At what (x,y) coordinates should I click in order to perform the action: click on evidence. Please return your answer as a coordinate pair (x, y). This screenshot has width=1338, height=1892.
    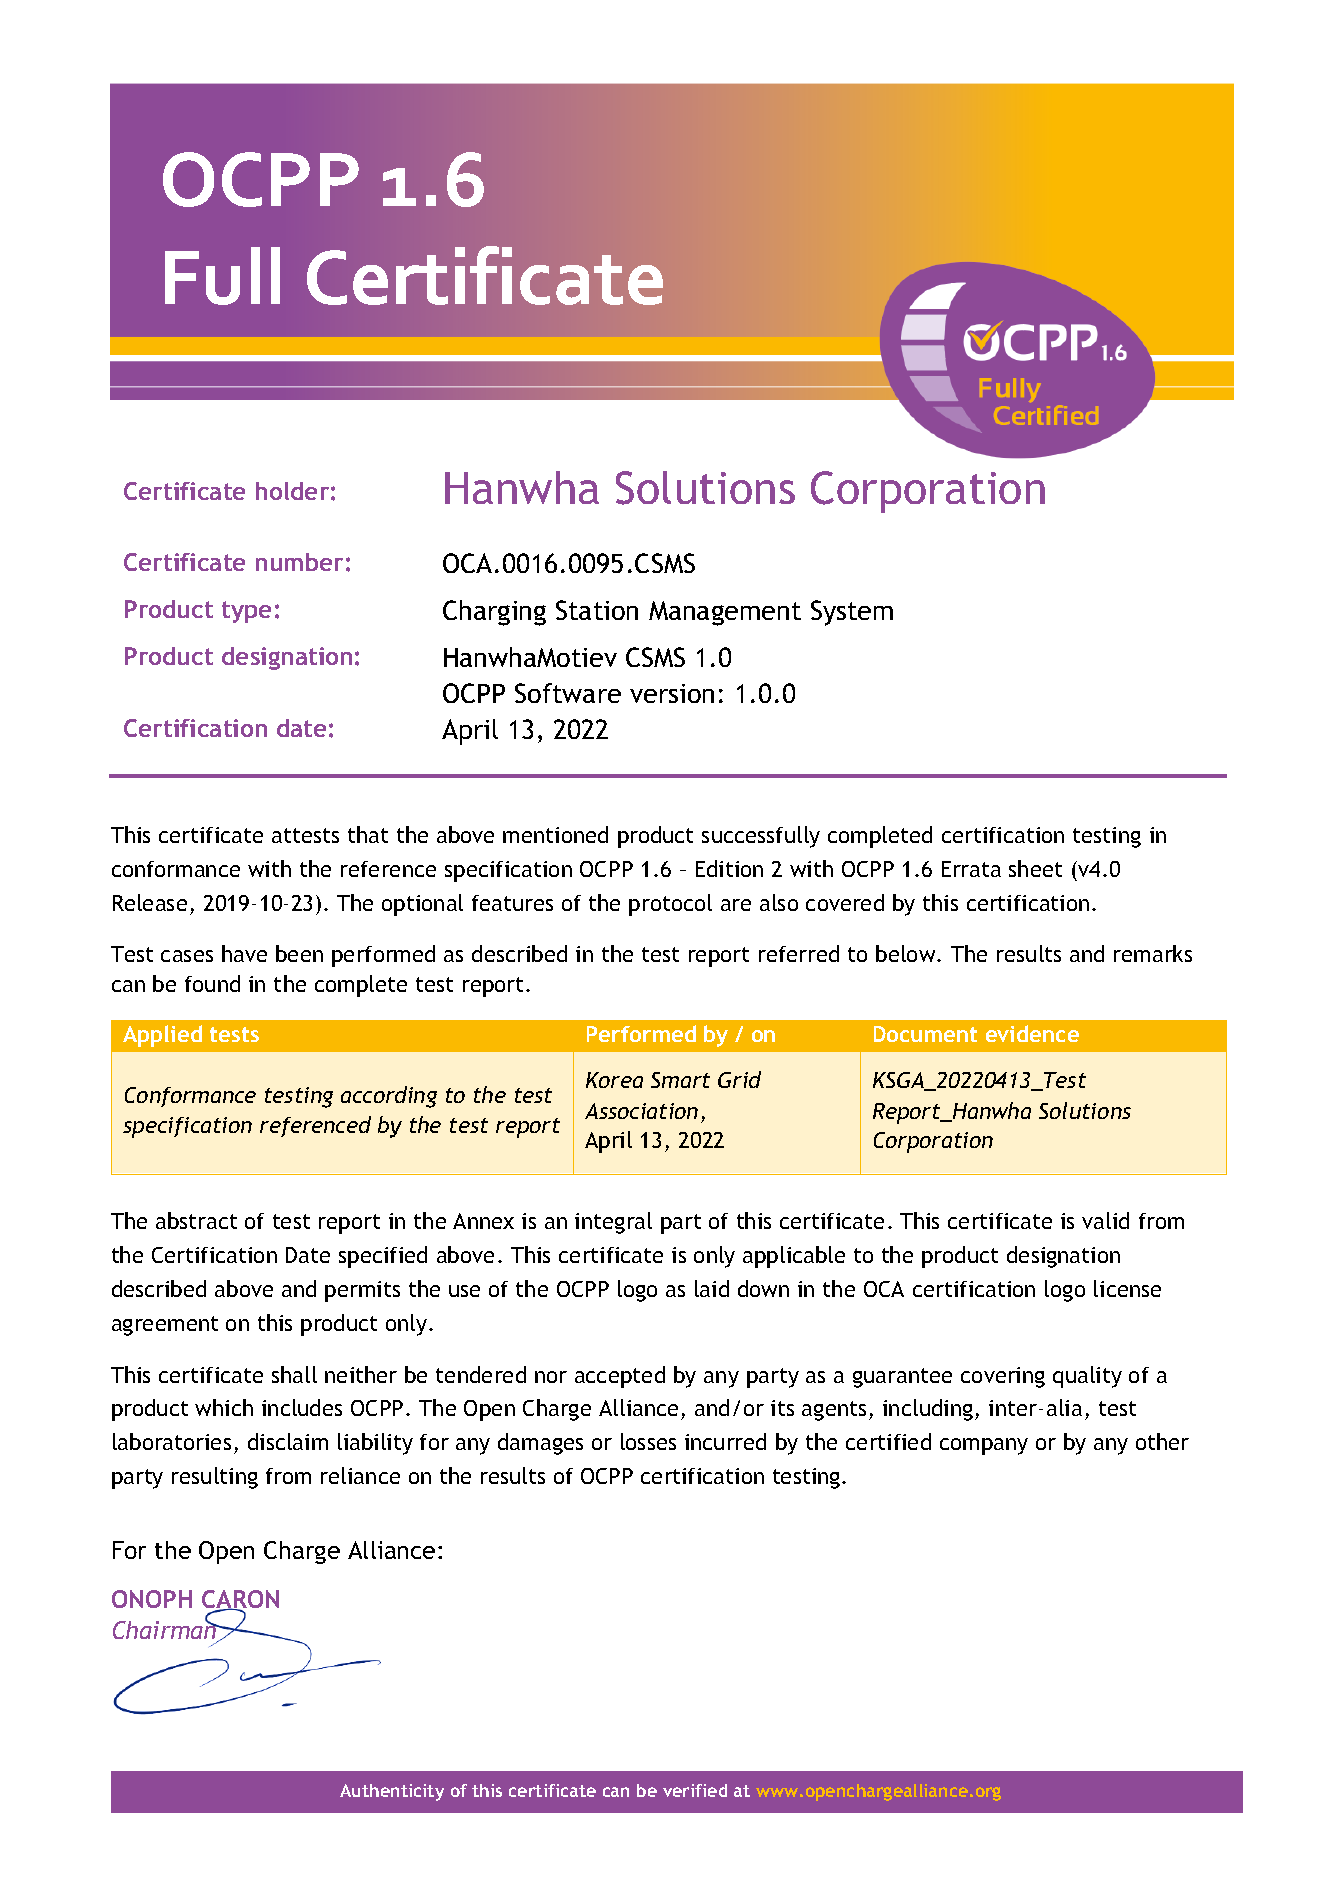
    Looking at the image, I should click on (1032, 1033).
